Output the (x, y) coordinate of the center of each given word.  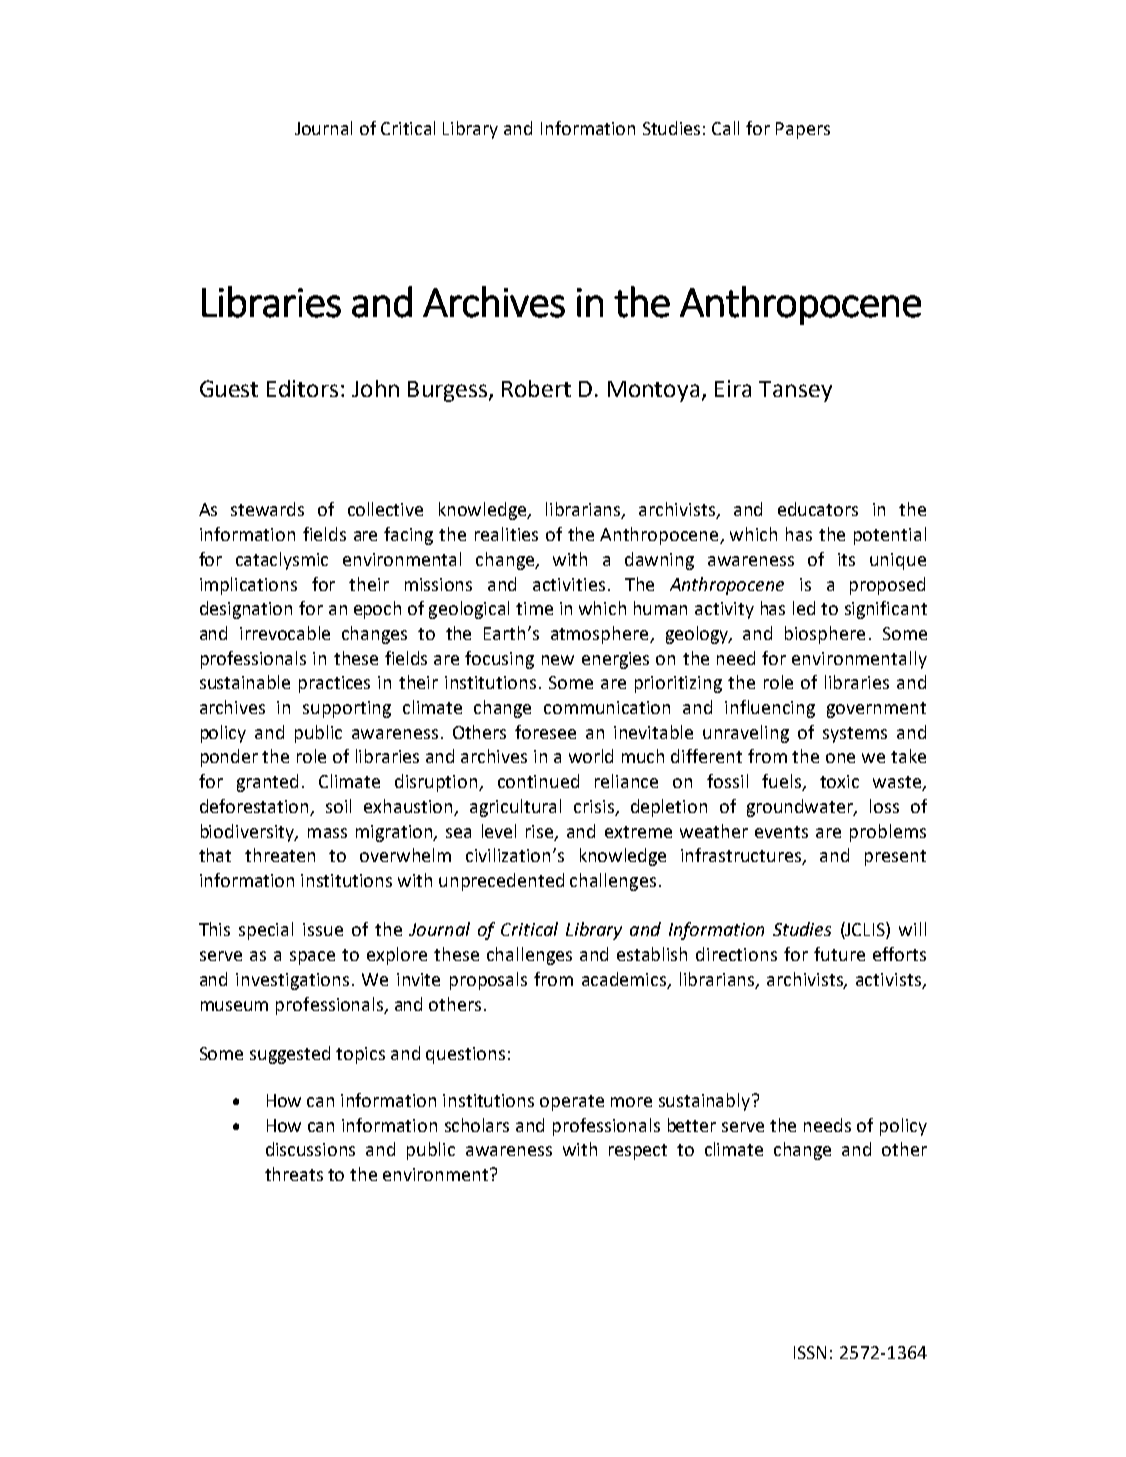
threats (294, 1174)
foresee (545, 732)
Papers (803, 130)
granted (267, 783)
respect (638, 1152)
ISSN (810, 1352)
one (840, 758)
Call (725, 128)
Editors (302, 388)
